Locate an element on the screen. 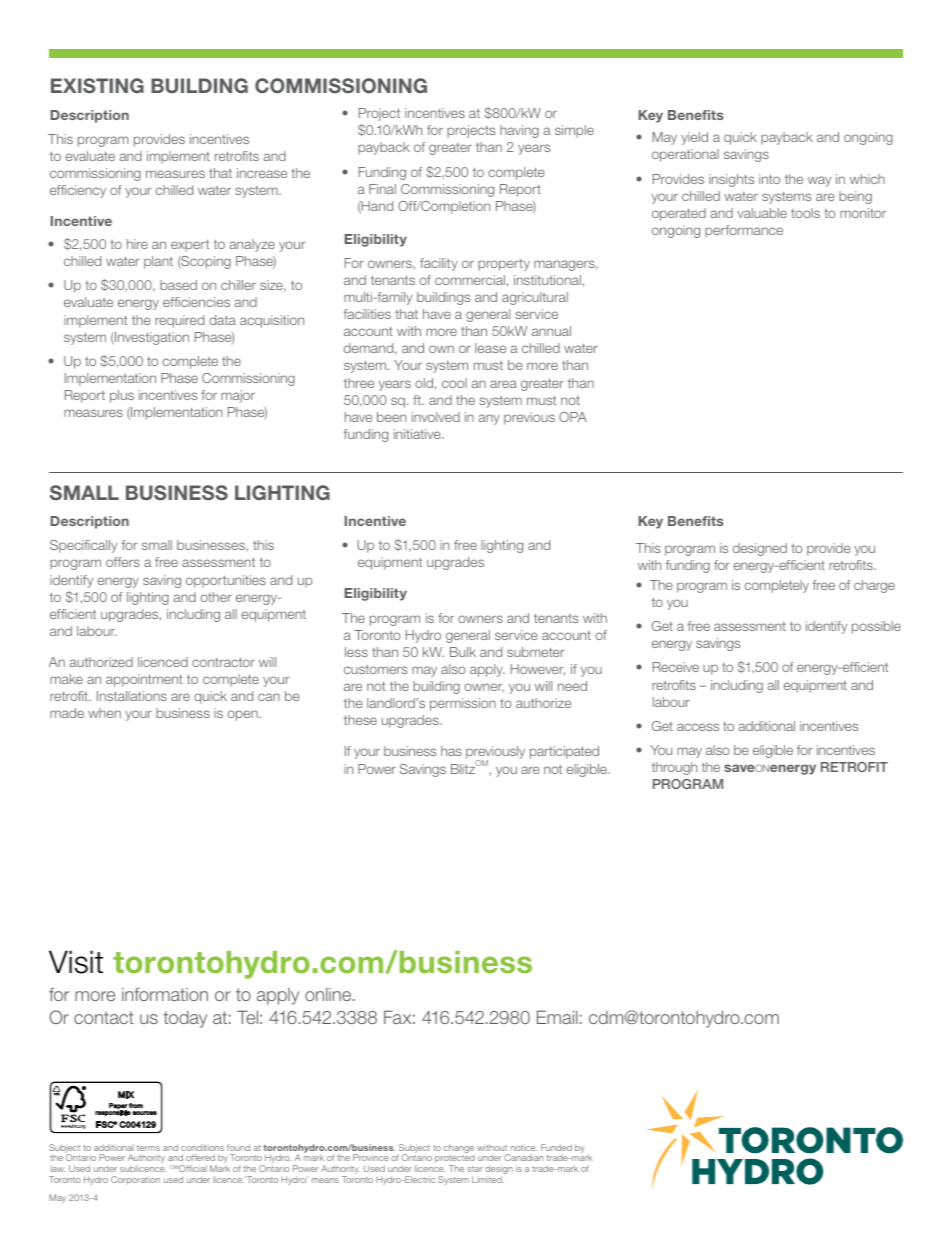 The image size is (952, 1233). when is located at coordinates (104, 713).
